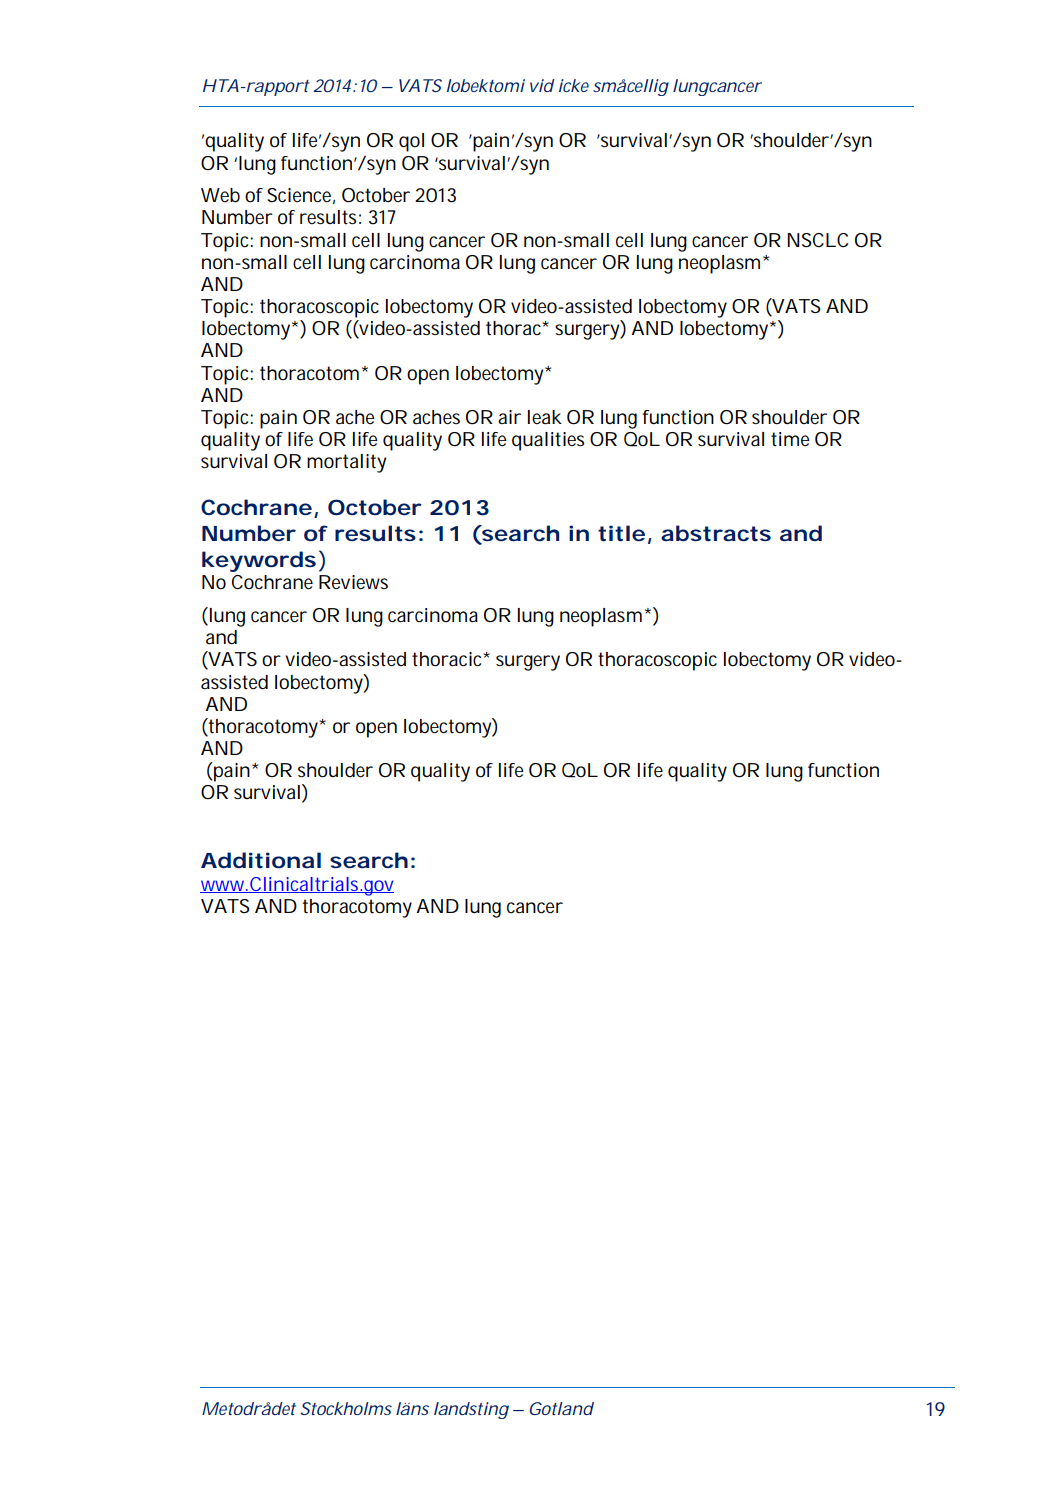  I want to click on time, so click(790, 439).
